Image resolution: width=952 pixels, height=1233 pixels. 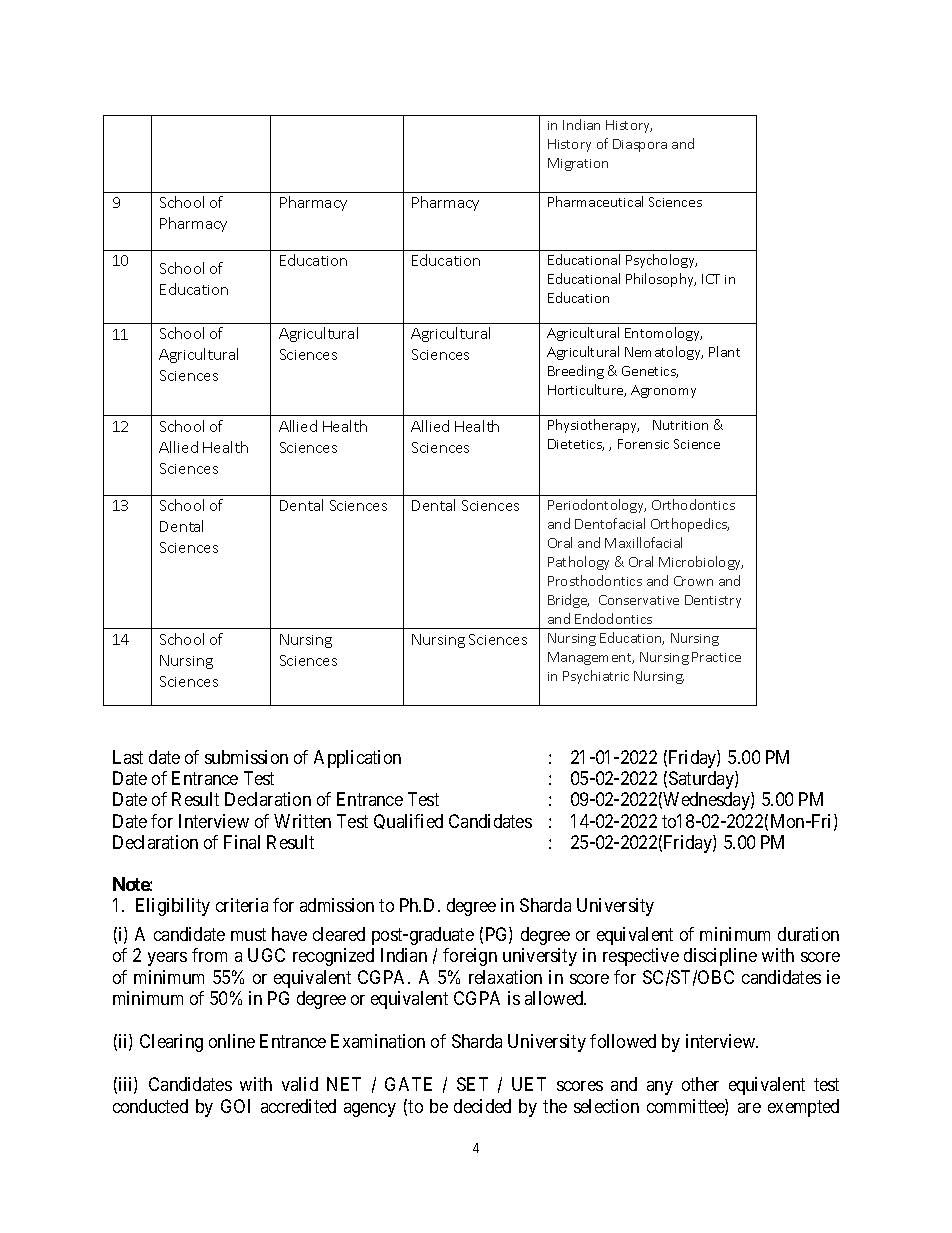 What do you see at coordinates (578, 563) in the document?
I see `Pathology` at bounding box center [578, 563].
